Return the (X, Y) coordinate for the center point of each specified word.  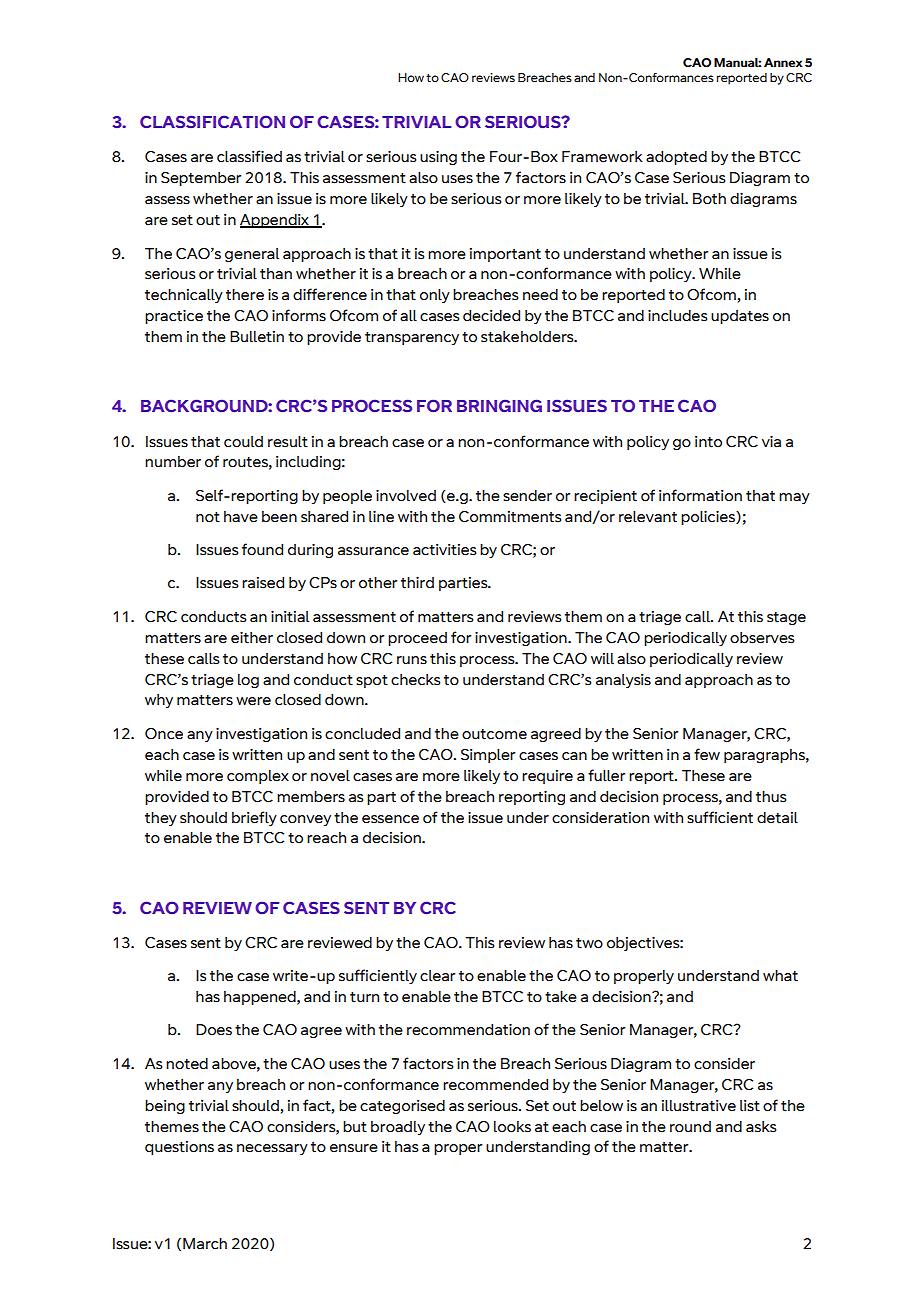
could (243, 442)
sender (527, 496)
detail (777, 818)
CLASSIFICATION (212, 121)
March (205, 1244)
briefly (254, 818)
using (438, 158)
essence (390, 819)
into (708, 442)
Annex (783, 62)
